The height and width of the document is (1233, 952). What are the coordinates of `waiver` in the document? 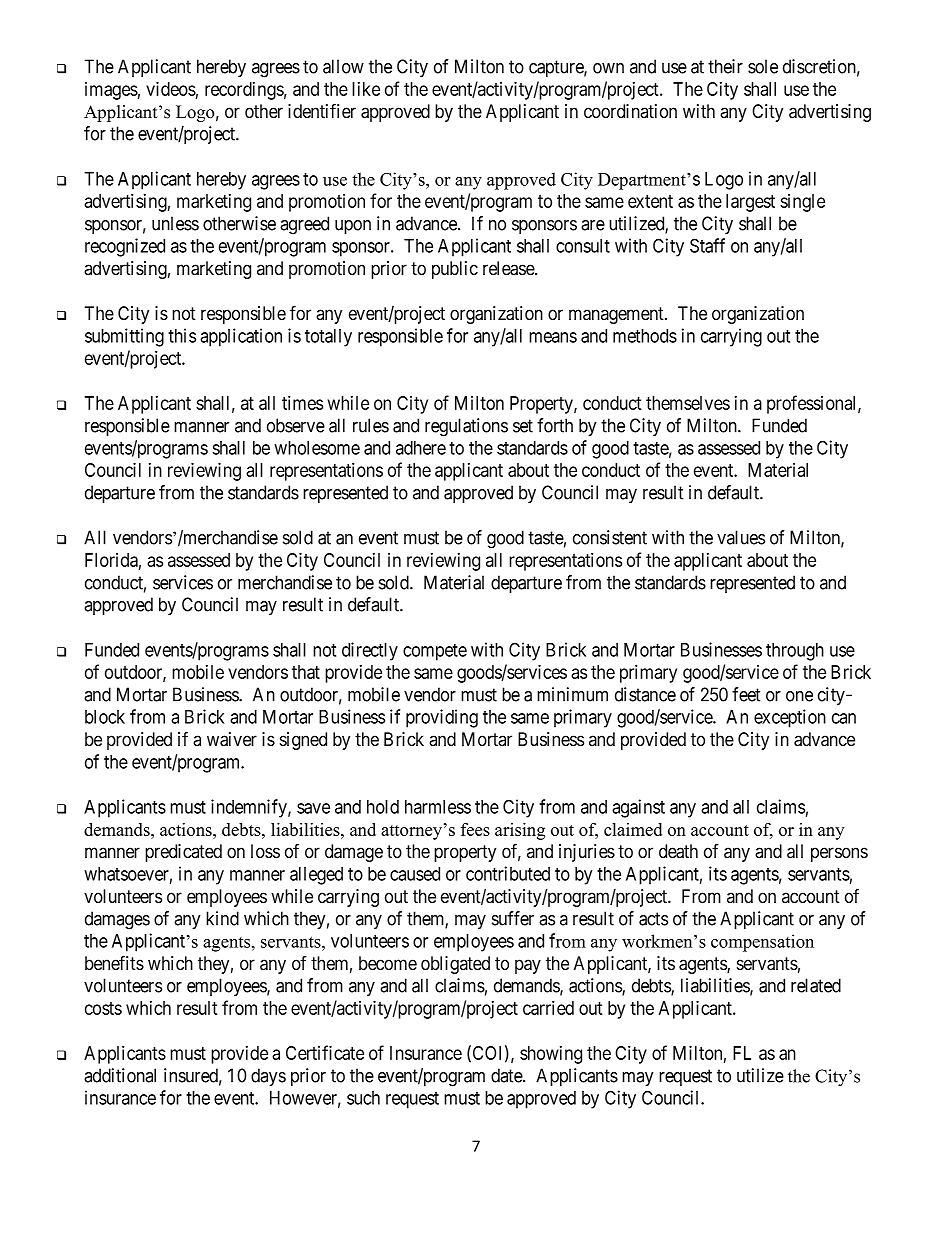 It's located at (232, 739).
